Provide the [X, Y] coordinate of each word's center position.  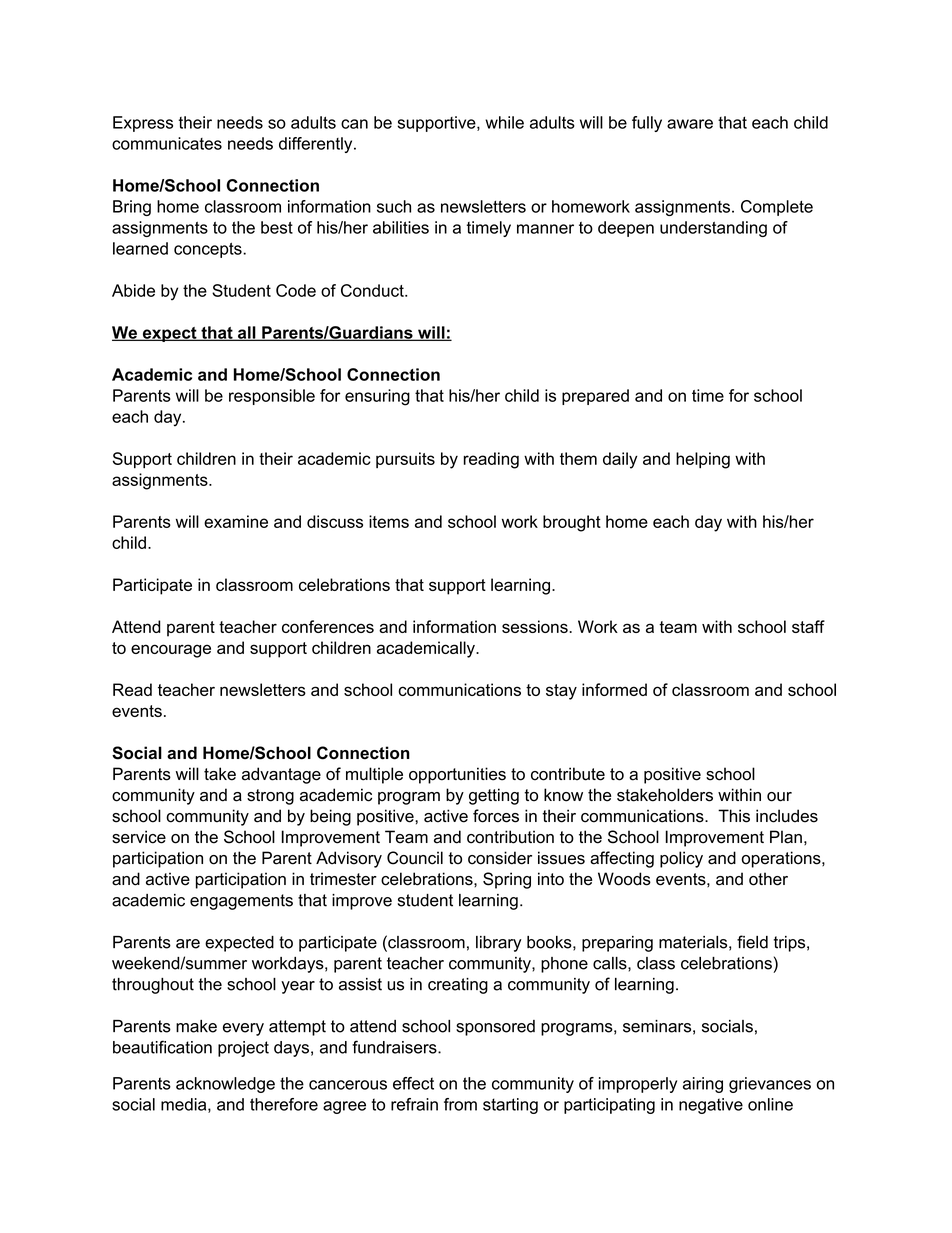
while [504, 122]
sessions [535, 626]
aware [690, 124]
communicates [167, 143]
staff [808, 626]
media [185, 1105]
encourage [171, 651]
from [460, 1104]
